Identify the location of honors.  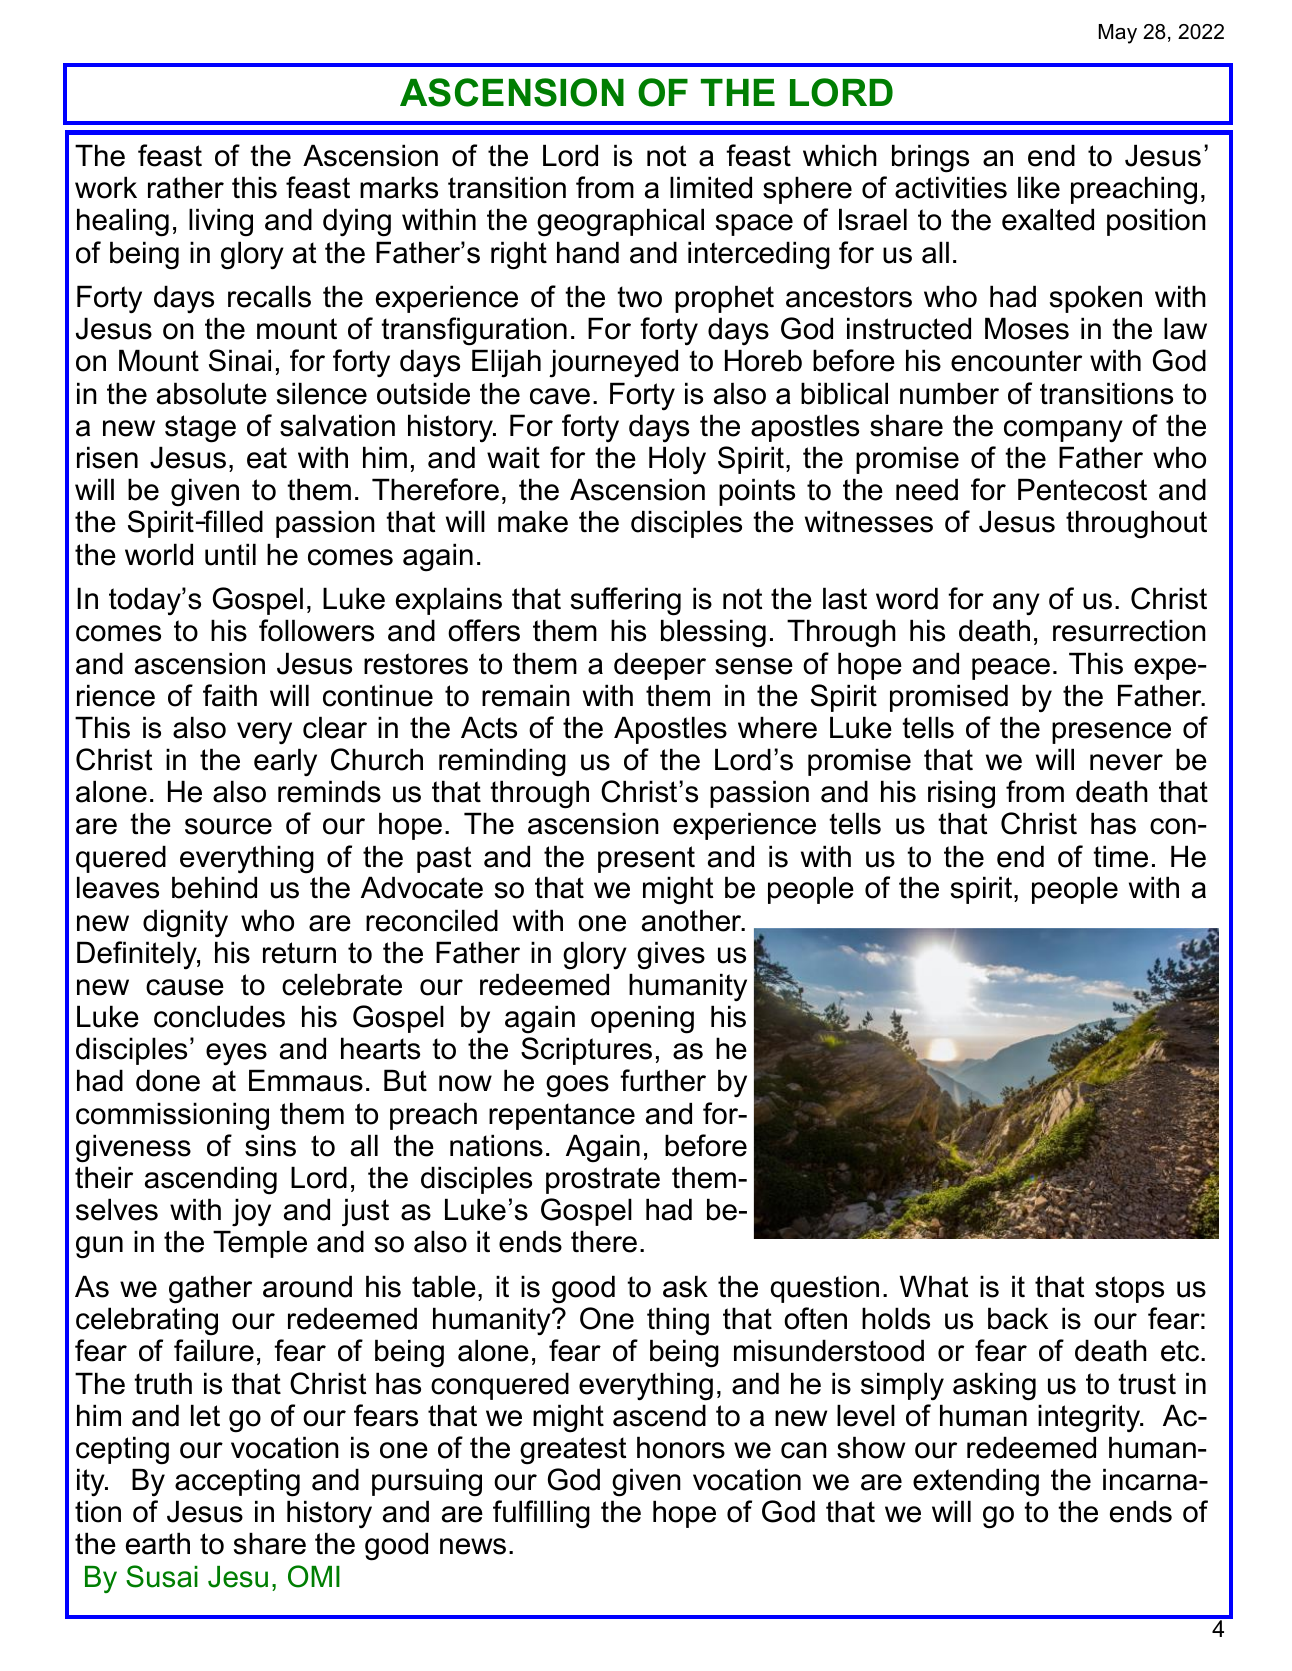
(681, 1447).
